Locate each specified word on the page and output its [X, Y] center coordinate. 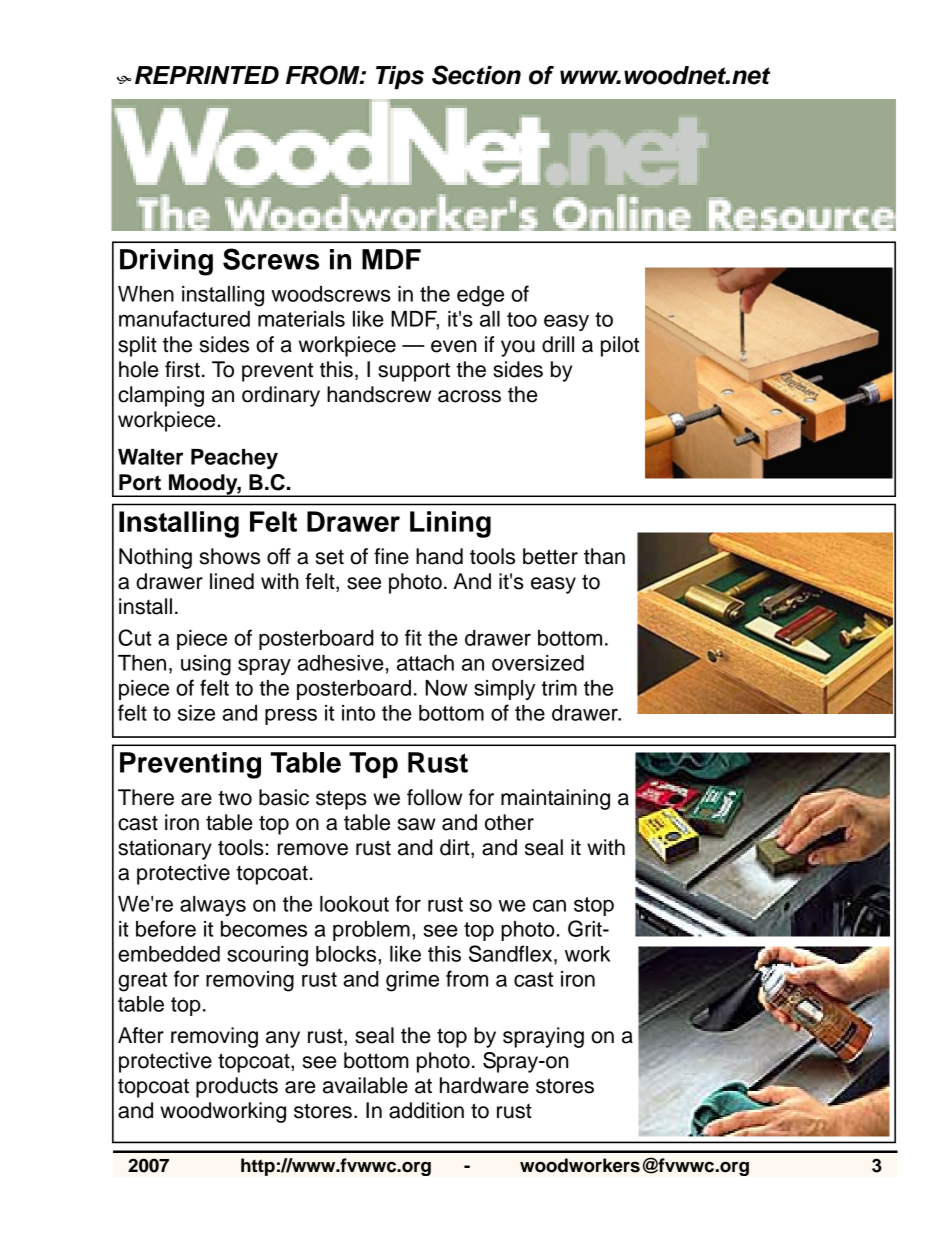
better [550, 556]
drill [558, 344]
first [182, 369]
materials [301, 319]
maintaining [555, 799]
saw [417, 824]
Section [476, 75]
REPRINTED [207, 75]
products [237, 1087]
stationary [165, 849]
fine [391, 556]
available [365, 1085]
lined [232, 581]
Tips [400, 77]
